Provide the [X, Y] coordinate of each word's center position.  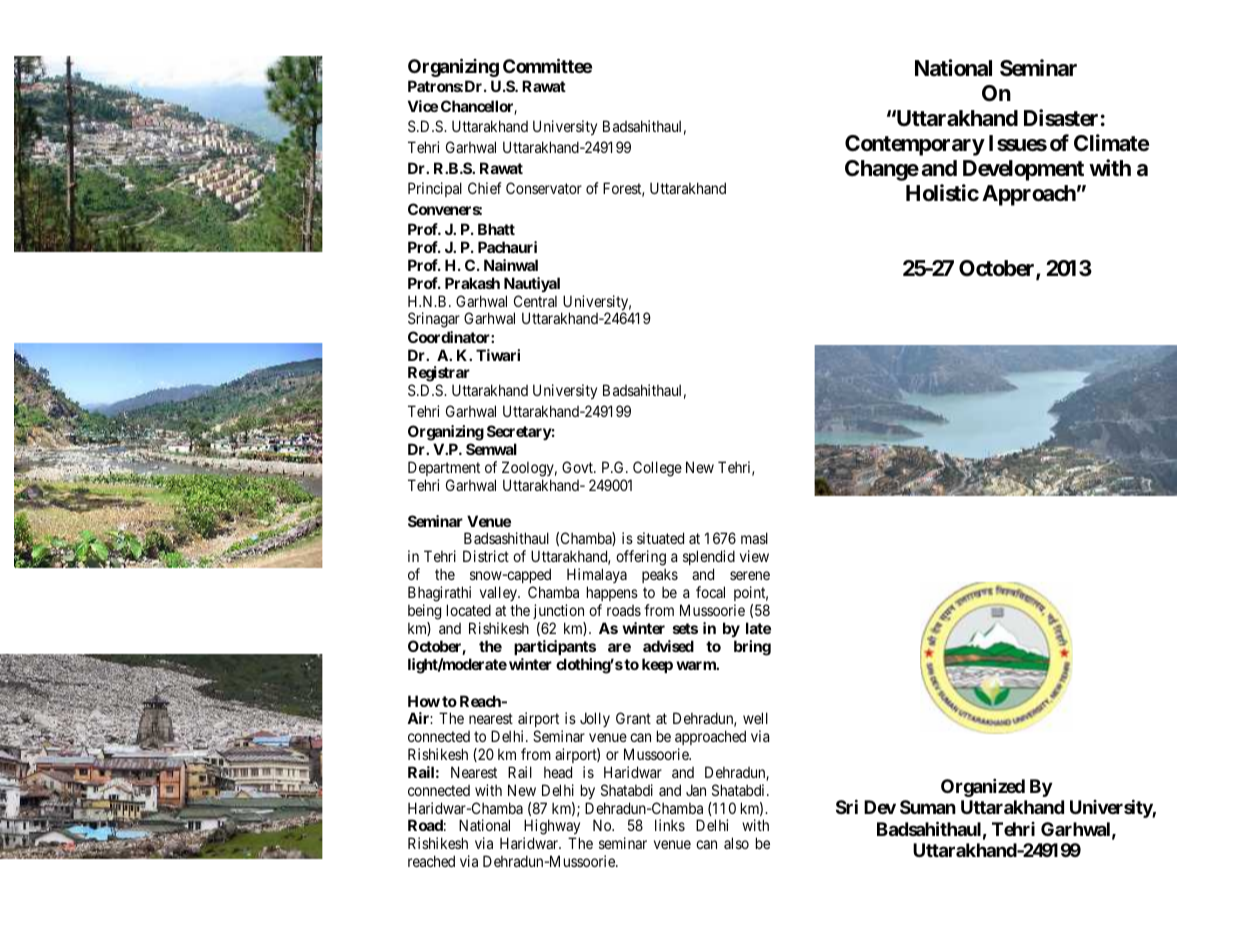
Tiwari [498, 355]
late [758, 628]
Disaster [1061, 118]
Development [1023, 170]
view [754, 556]
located [469, 610]
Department [444, 468]
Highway [551, 828]
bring [752, 648]
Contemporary [915, 145]
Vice [423, 106]
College [657, 469]
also [736, 843]
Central [535, 301]
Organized [983, 787]
